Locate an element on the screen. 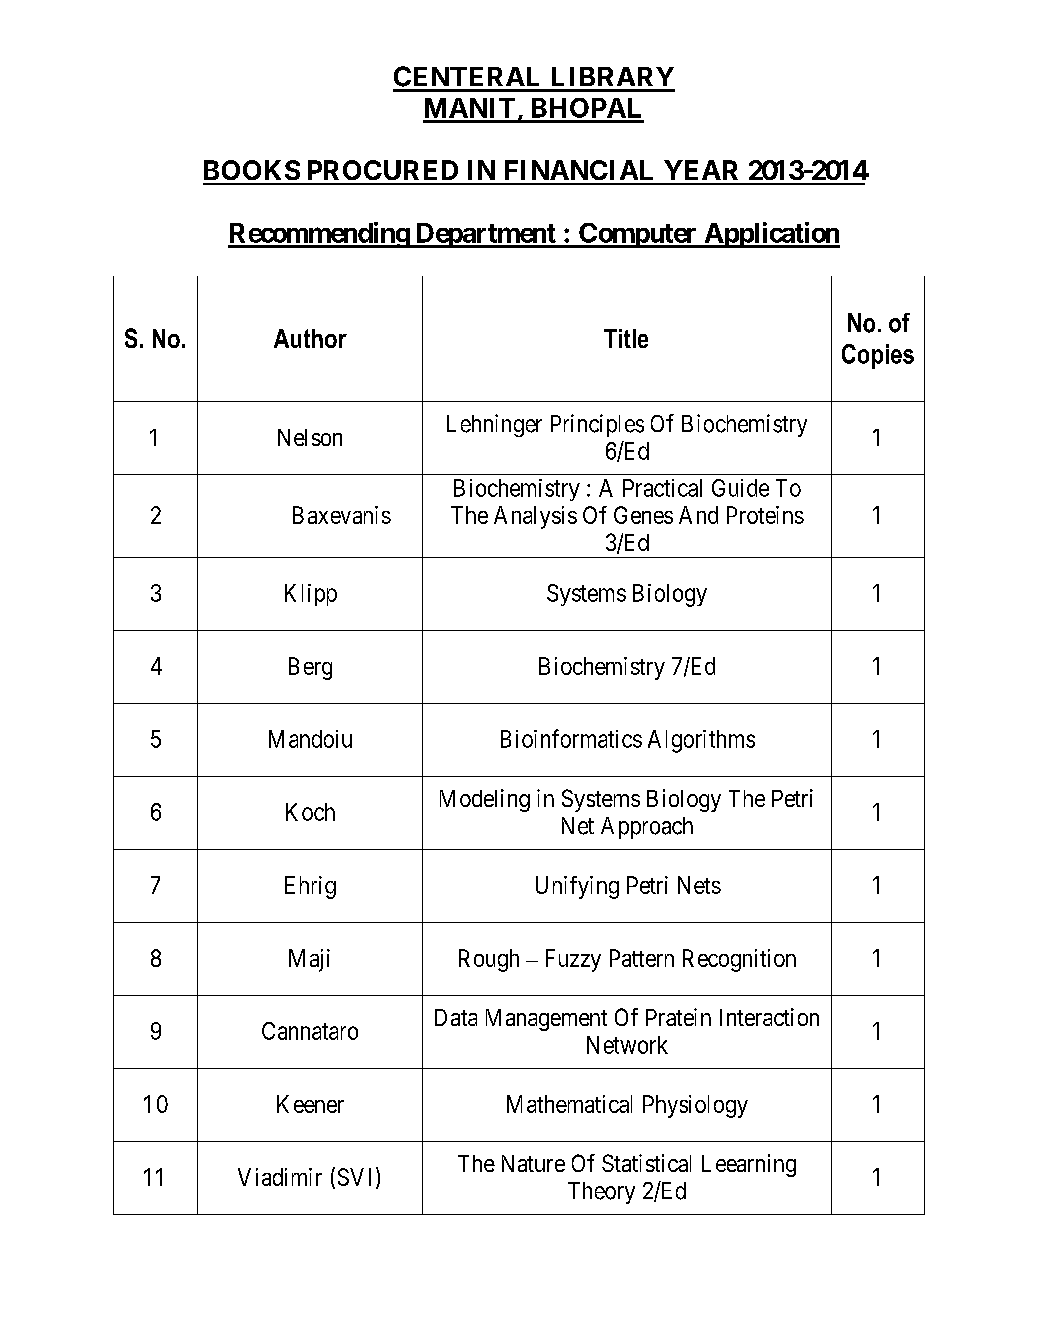 Image resolution: width=1037 pixels, height=1343 pixels. Berg is located at coordinates (310, 668).
